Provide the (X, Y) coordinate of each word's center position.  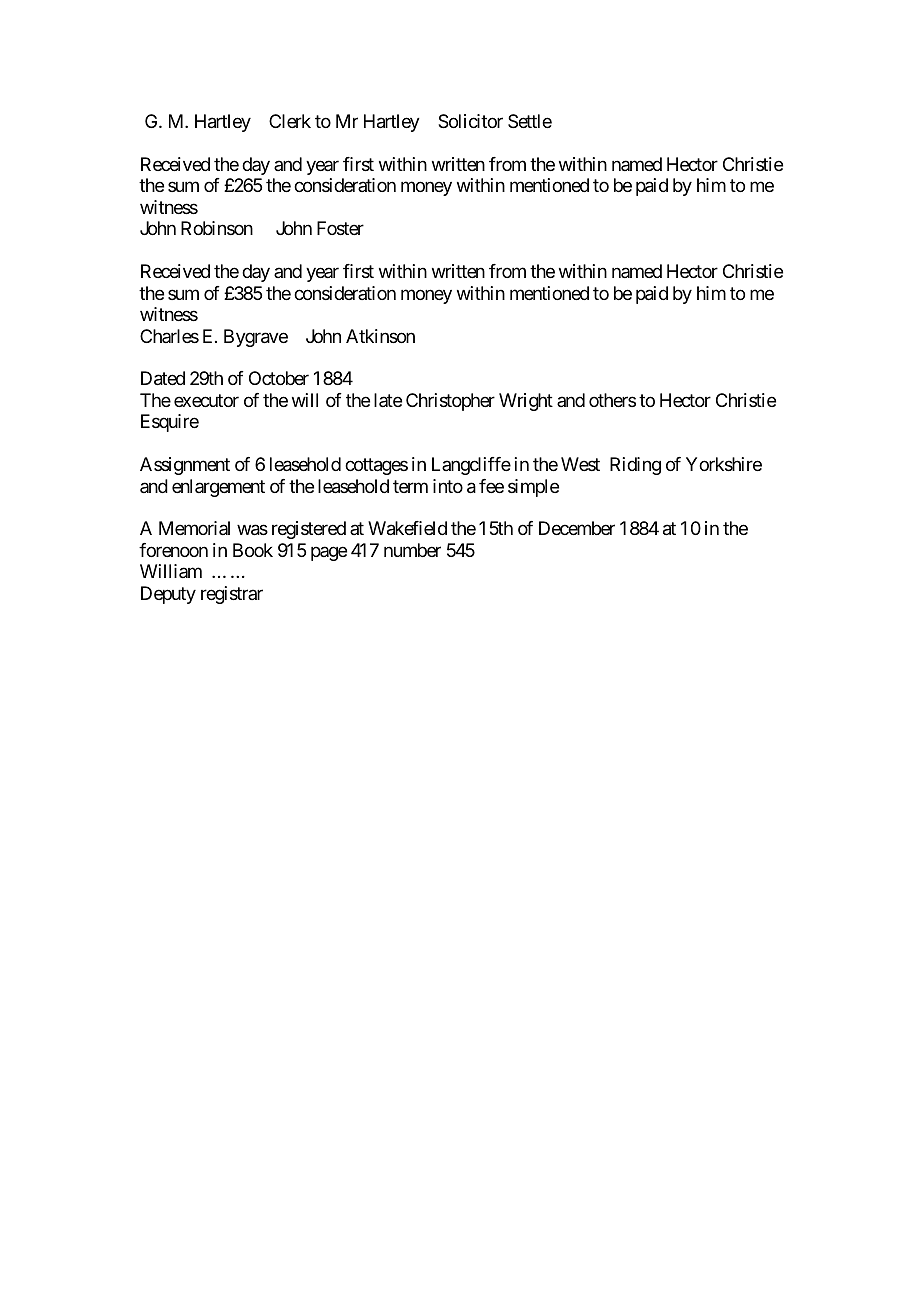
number (412, 550)
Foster (340, 228)
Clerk (290, 121)
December (577, 528)
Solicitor (470, 121)
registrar (232, 595)
